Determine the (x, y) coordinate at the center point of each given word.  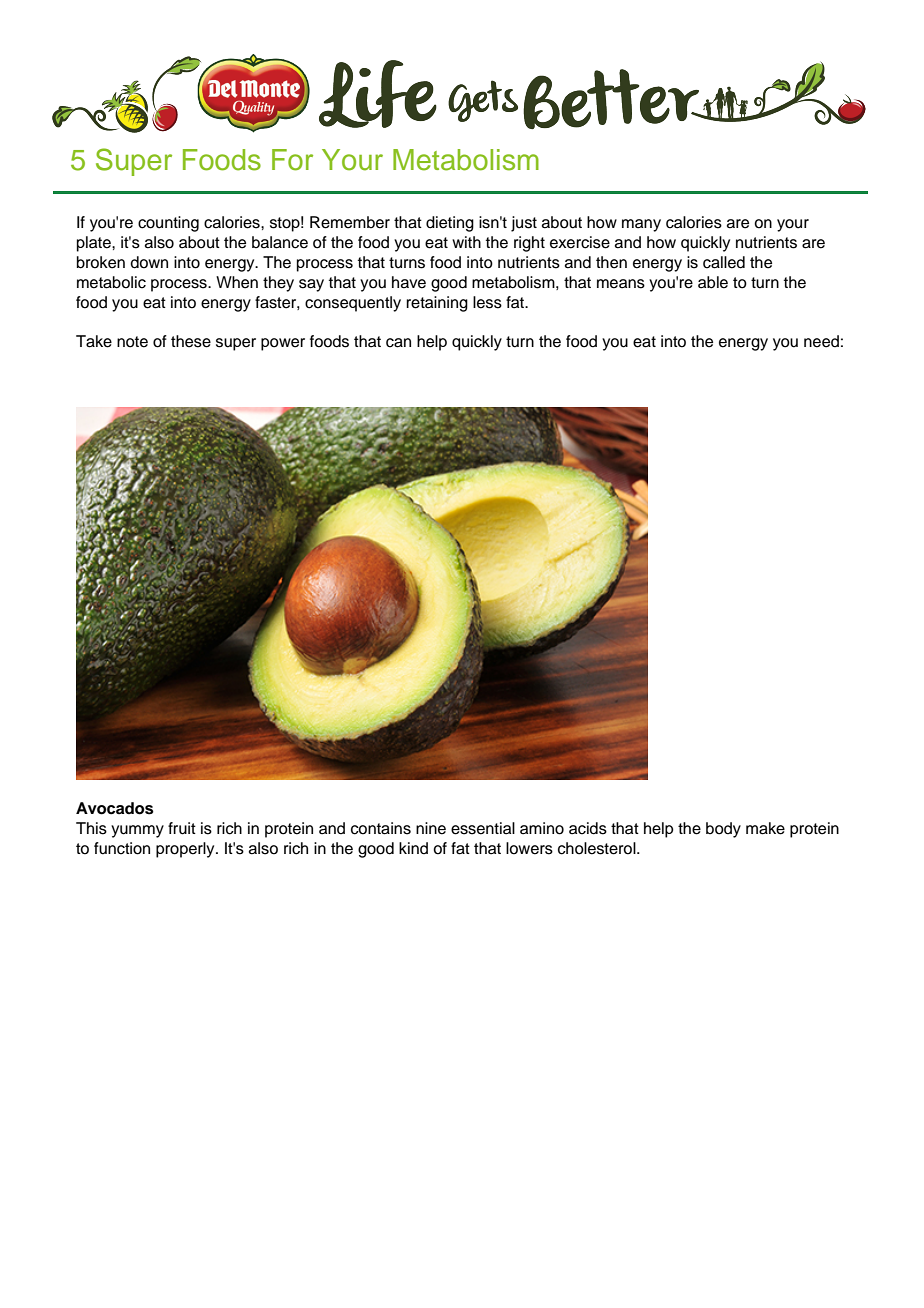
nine (431, 828)
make (765, 828)
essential (483, 828)
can (398, 343)
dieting (450, 224)
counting (168, 224)
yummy (137, 831)
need (821, 341)
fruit (182, 828)
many (641, 225)
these (191, 341)
